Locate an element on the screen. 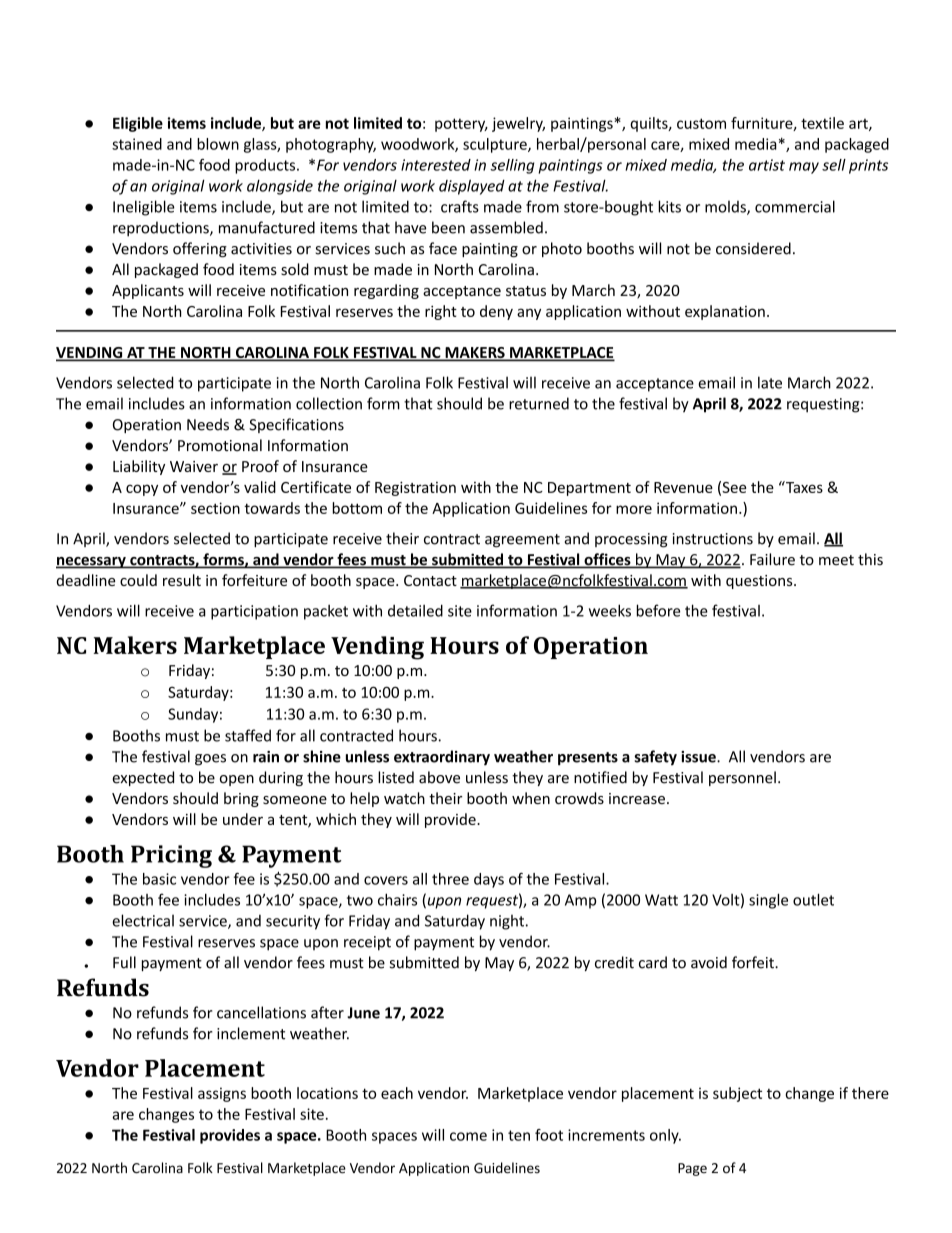 The image size is (952, 1233). late is located at coordinates (770, 382).
